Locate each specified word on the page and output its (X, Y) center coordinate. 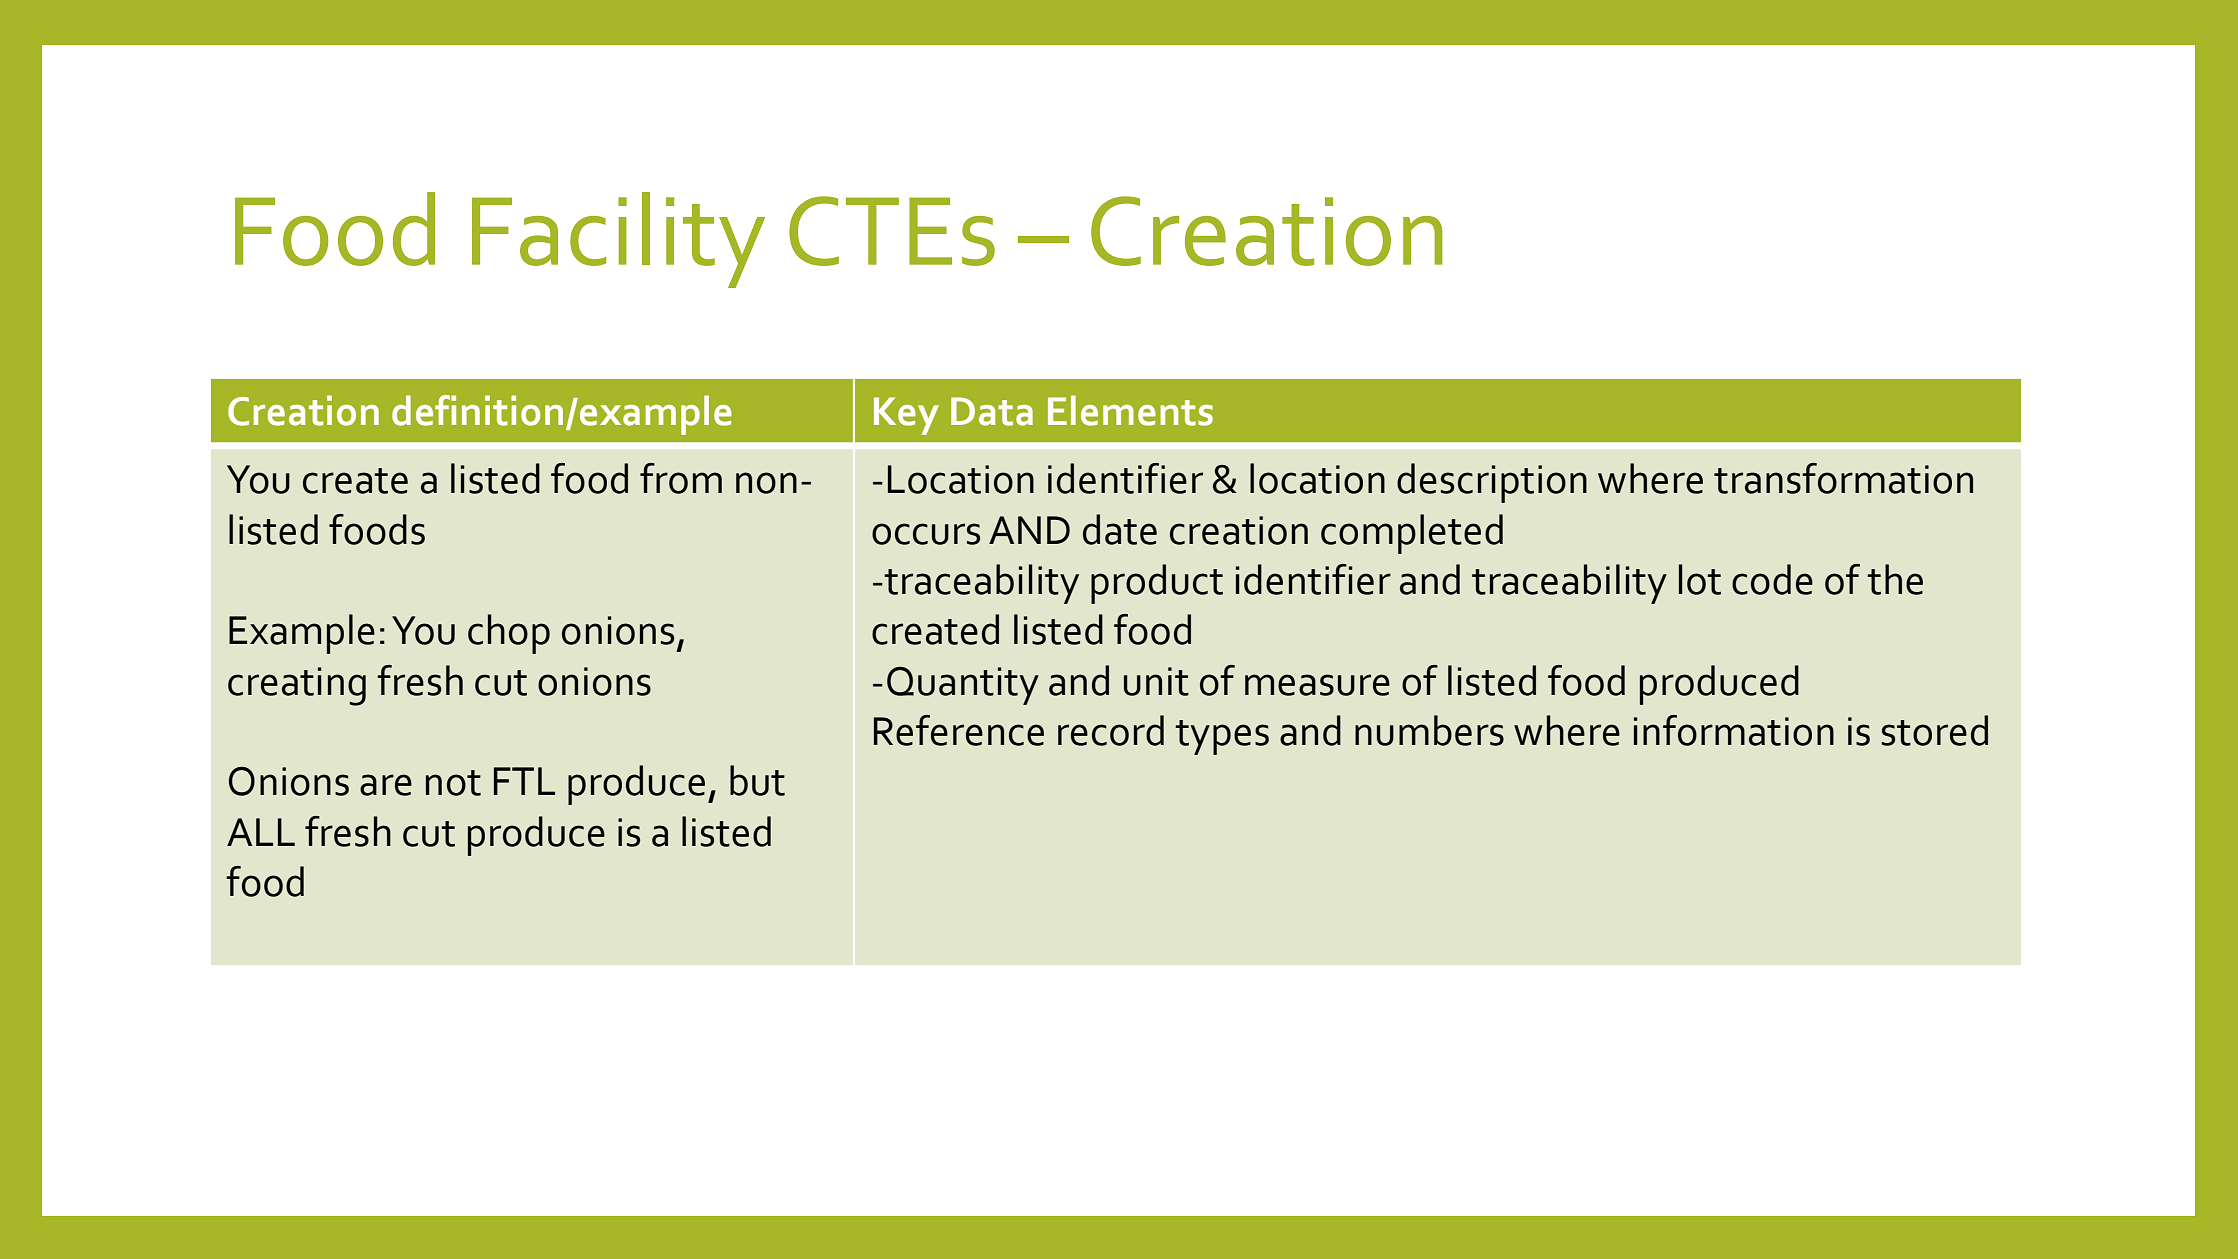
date (1120, 529)
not (453, 783)
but (757, 780)
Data (992, 411)
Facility (618, 240)
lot (1700, 579)
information (1734, 730)
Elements (1130, 410)
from (681, 478)
